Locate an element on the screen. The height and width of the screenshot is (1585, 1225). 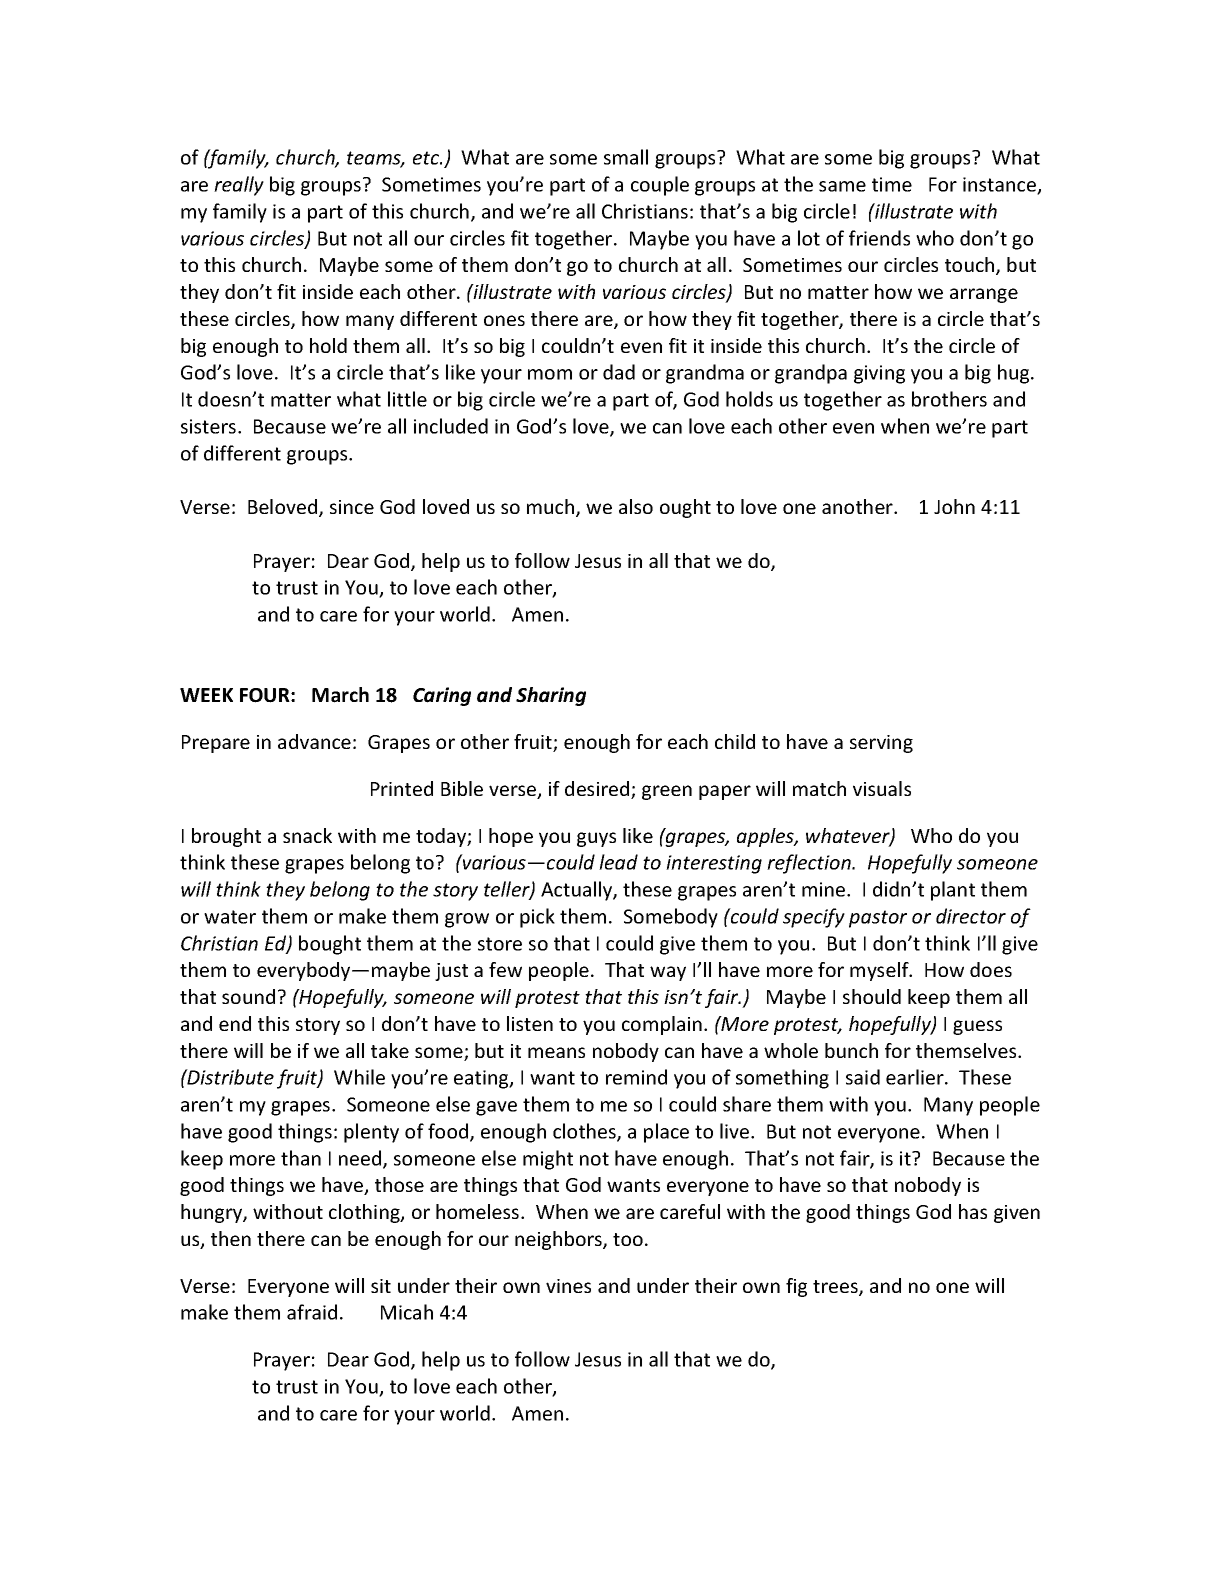
afraid is located at coordinates (312, 1312).
